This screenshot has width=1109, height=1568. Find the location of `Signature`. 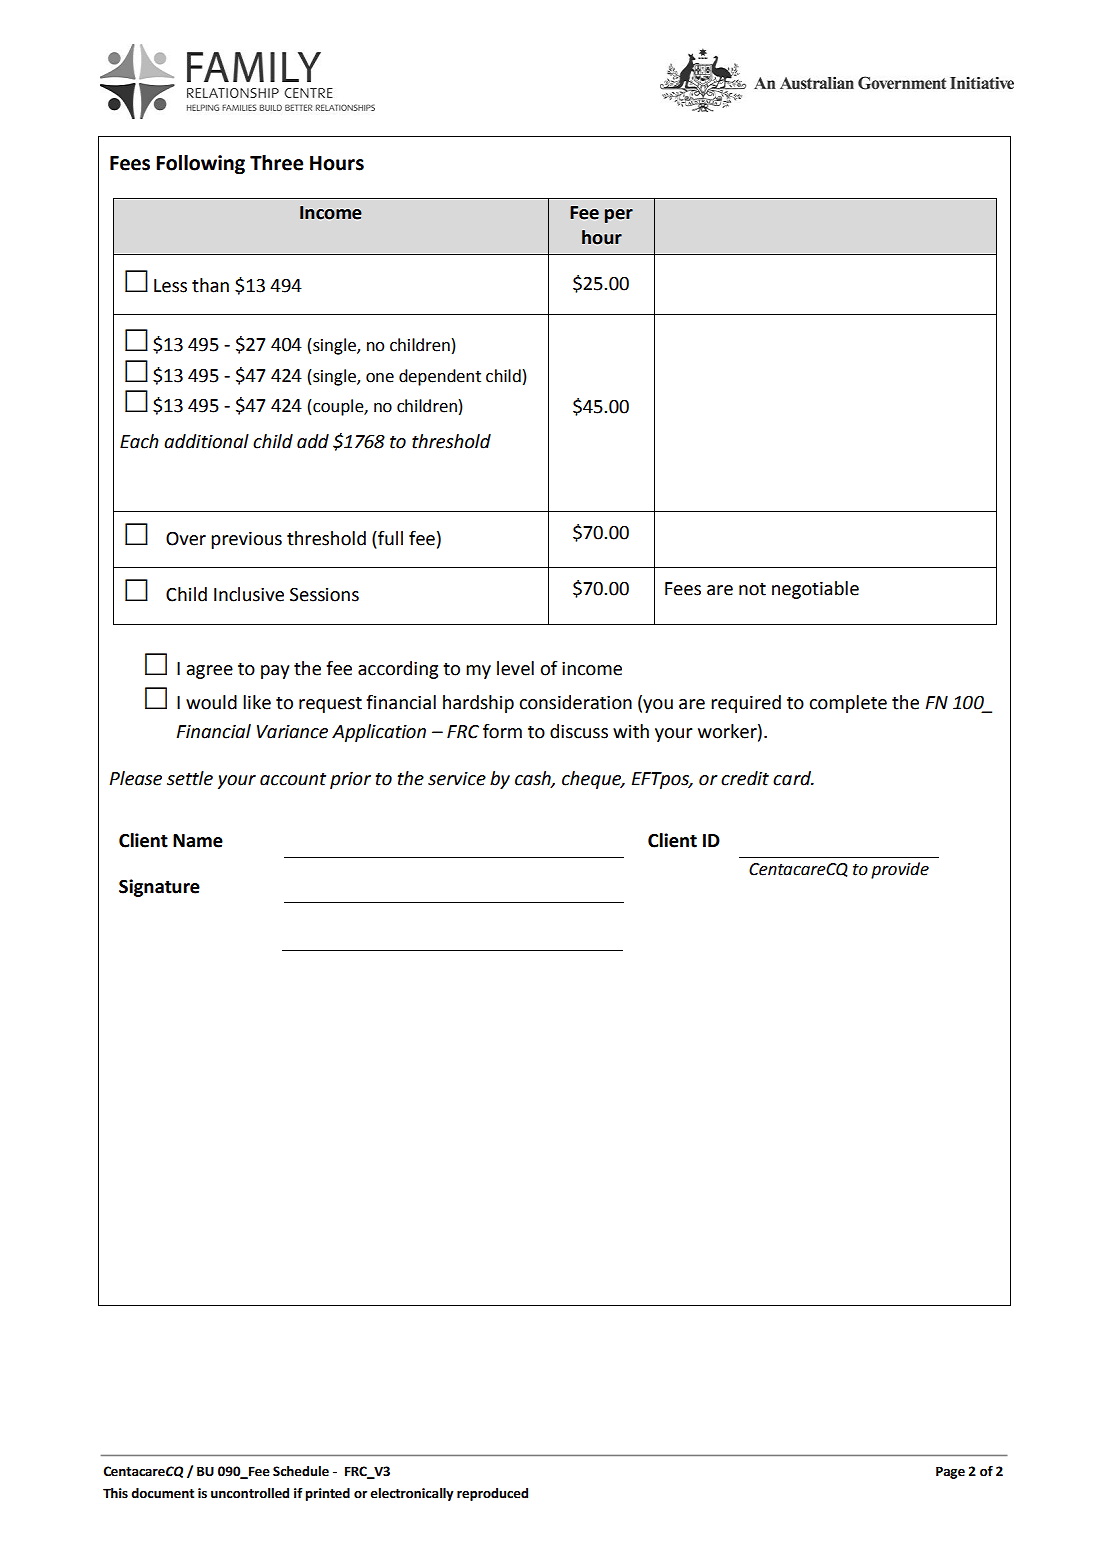

Signature is located at coordinates (159, 888).
